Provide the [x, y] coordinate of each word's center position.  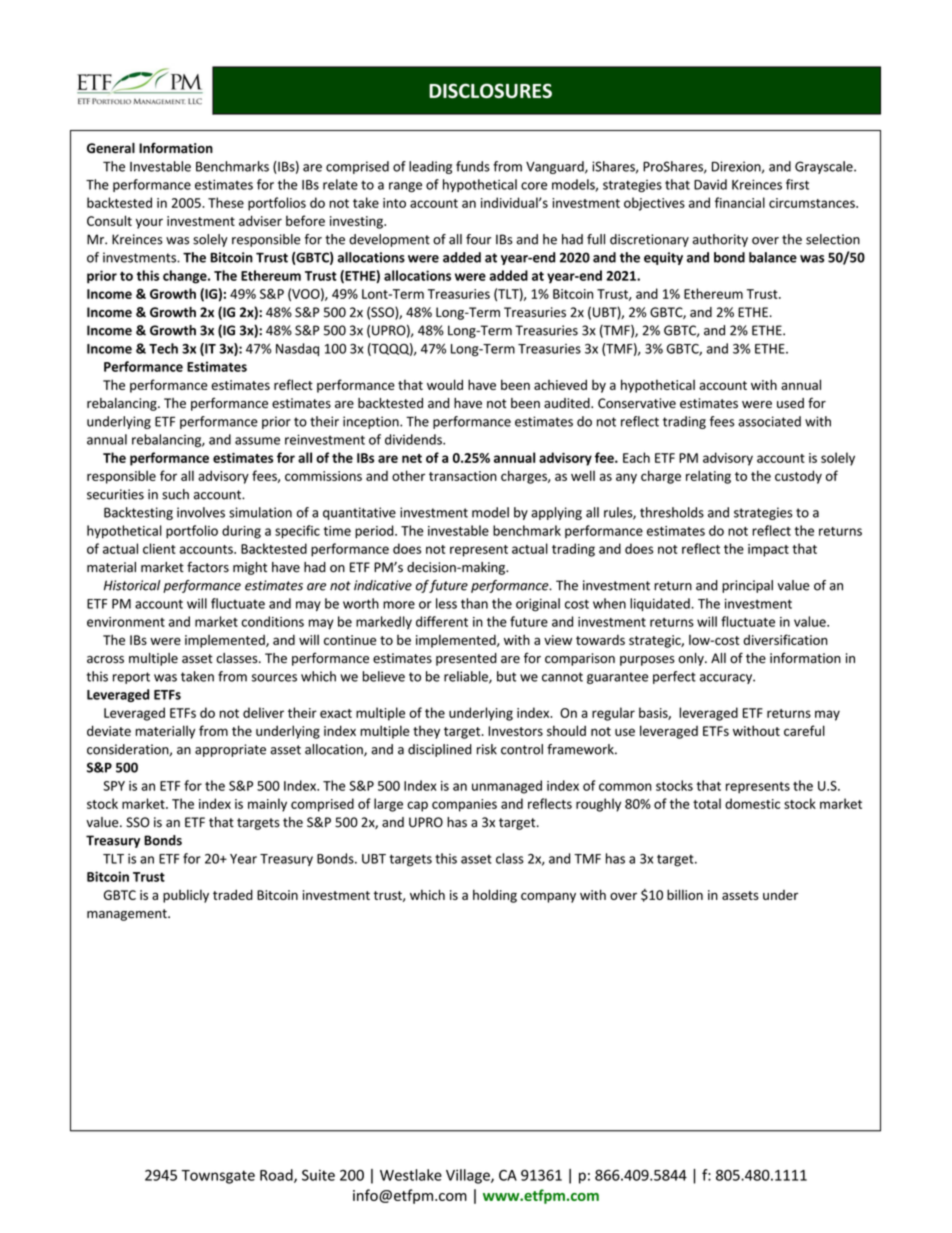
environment [126, 622]
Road [277, 1176]
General [111, 148]
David [710, 184]
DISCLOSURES [490, 90]
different [442, 621]
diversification [785, 639]
